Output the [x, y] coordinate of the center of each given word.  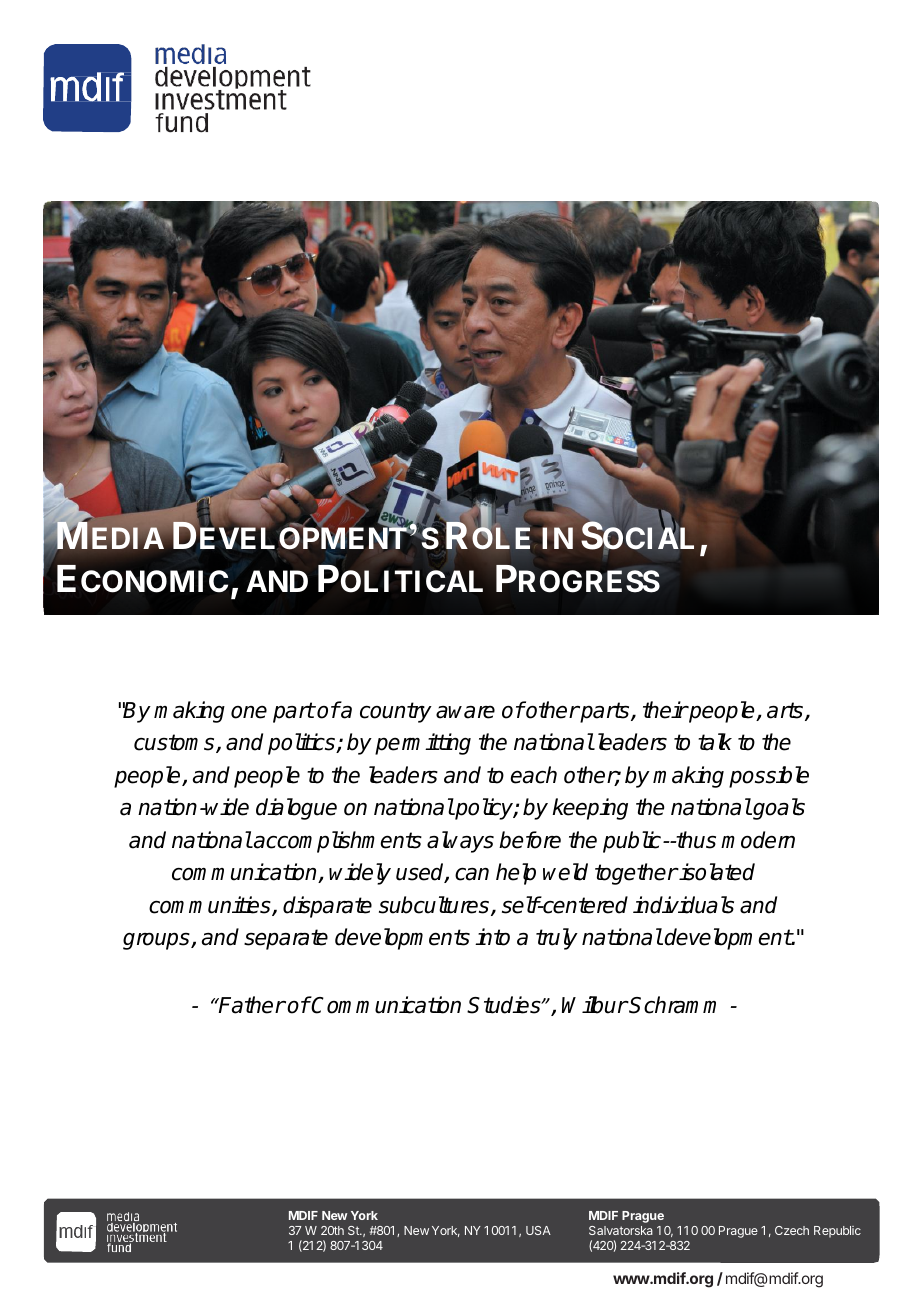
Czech [792, 1230]
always [460, 842]
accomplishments [337, 842]
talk [715, 742]
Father [251, 1005]
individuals [683, 905]
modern [758, 840]
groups [157, 941]
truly [557, 939]
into [492, 937]
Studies [505, 1005]
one [249, 712]
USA [538, 1230]
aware [465, 712]
